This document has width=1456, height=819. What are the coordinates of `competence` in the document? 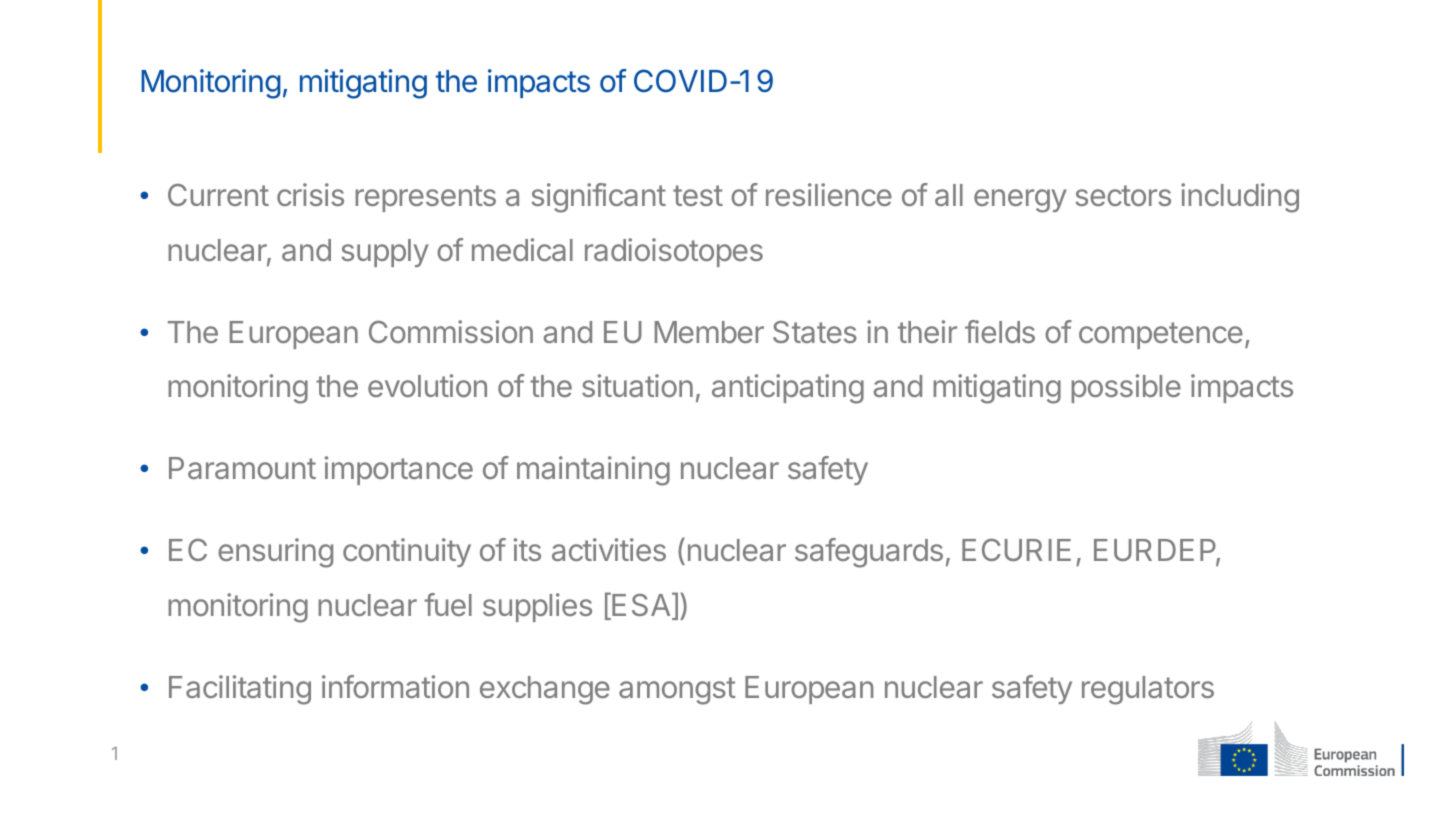 It's located at (1161, 335).
